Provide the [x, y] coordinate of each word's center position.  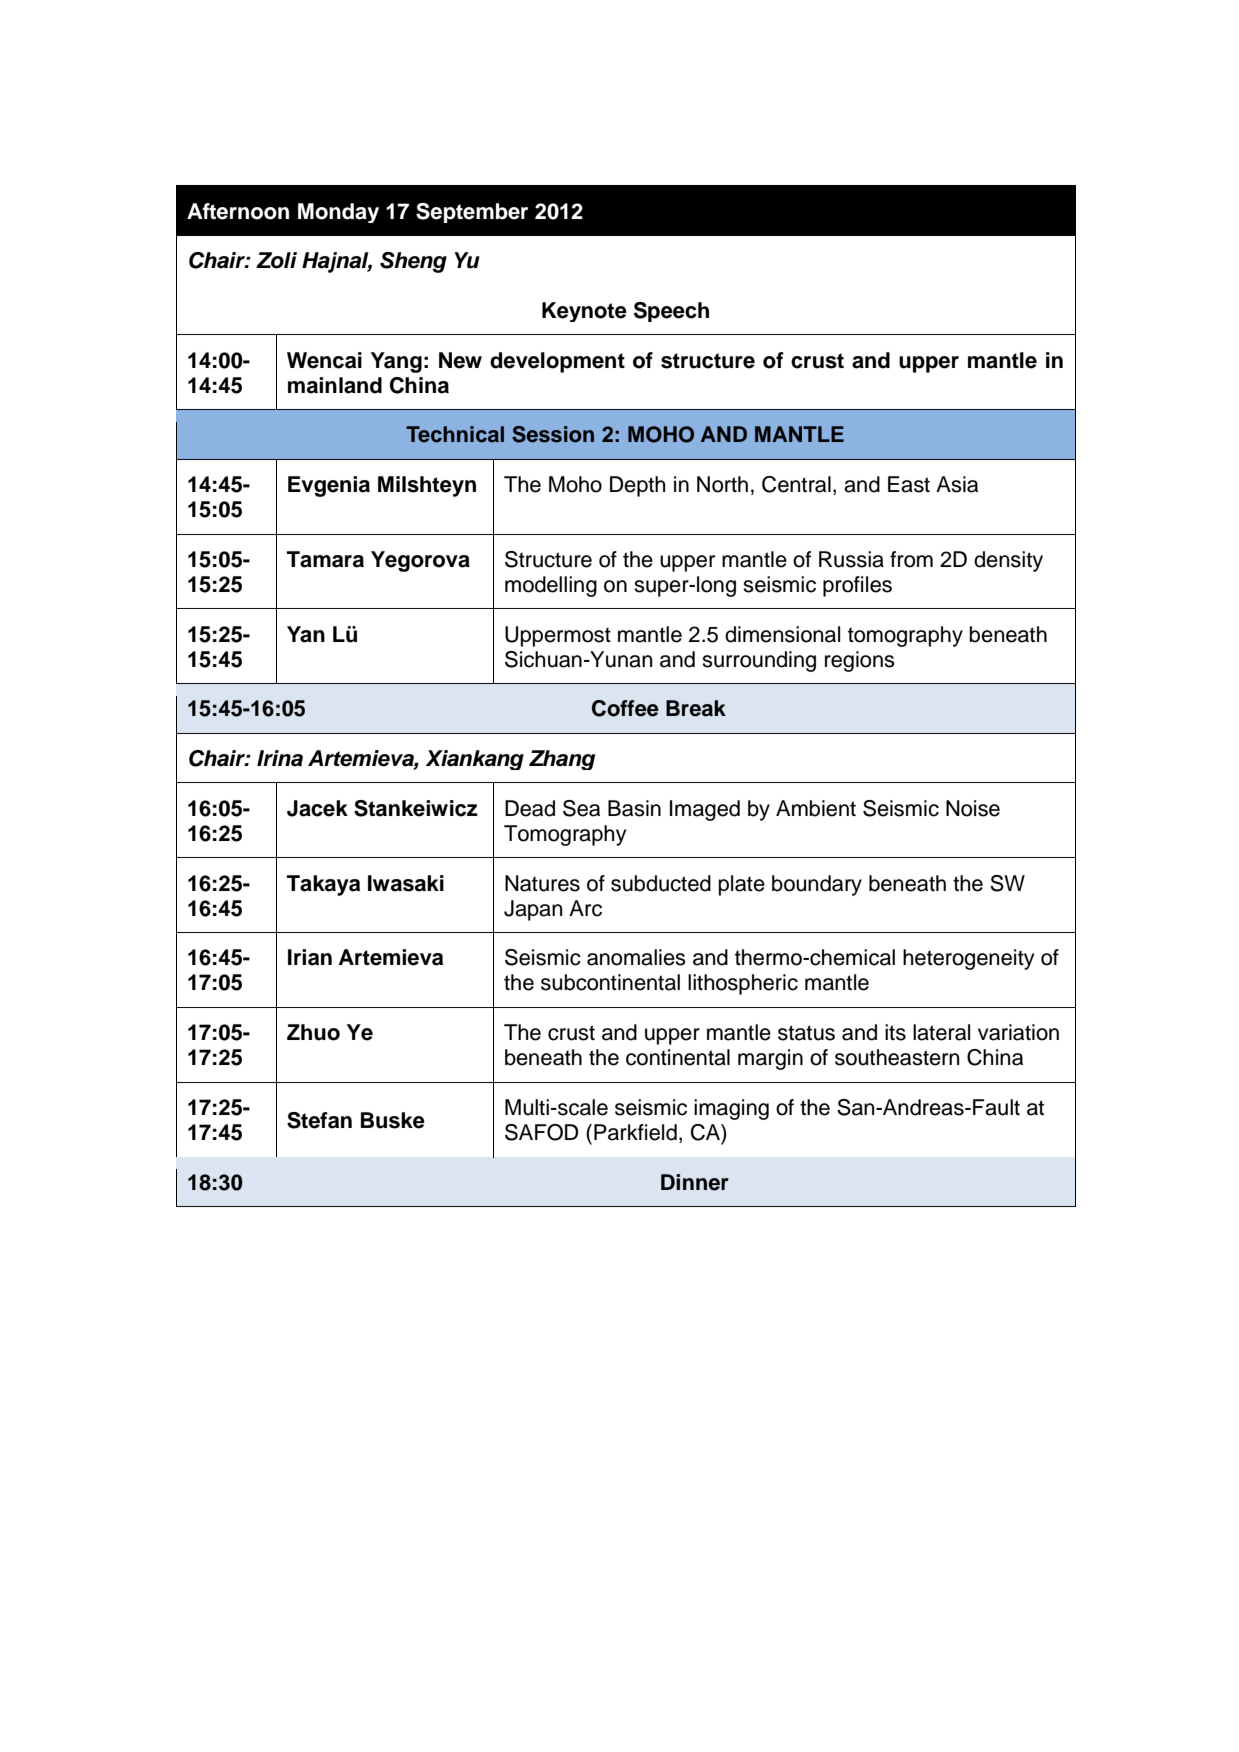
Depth [637, 486]
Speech [671, 312]
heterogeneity [968, 959]
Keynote [584, 312]
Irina [280, 758]
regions [860, 661]
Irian [310, 957]
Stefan [319, 1120]
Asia [957, 484]
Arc [585, 908]
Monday [338, 213]
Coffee [625, 708]
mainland [335, 385]
